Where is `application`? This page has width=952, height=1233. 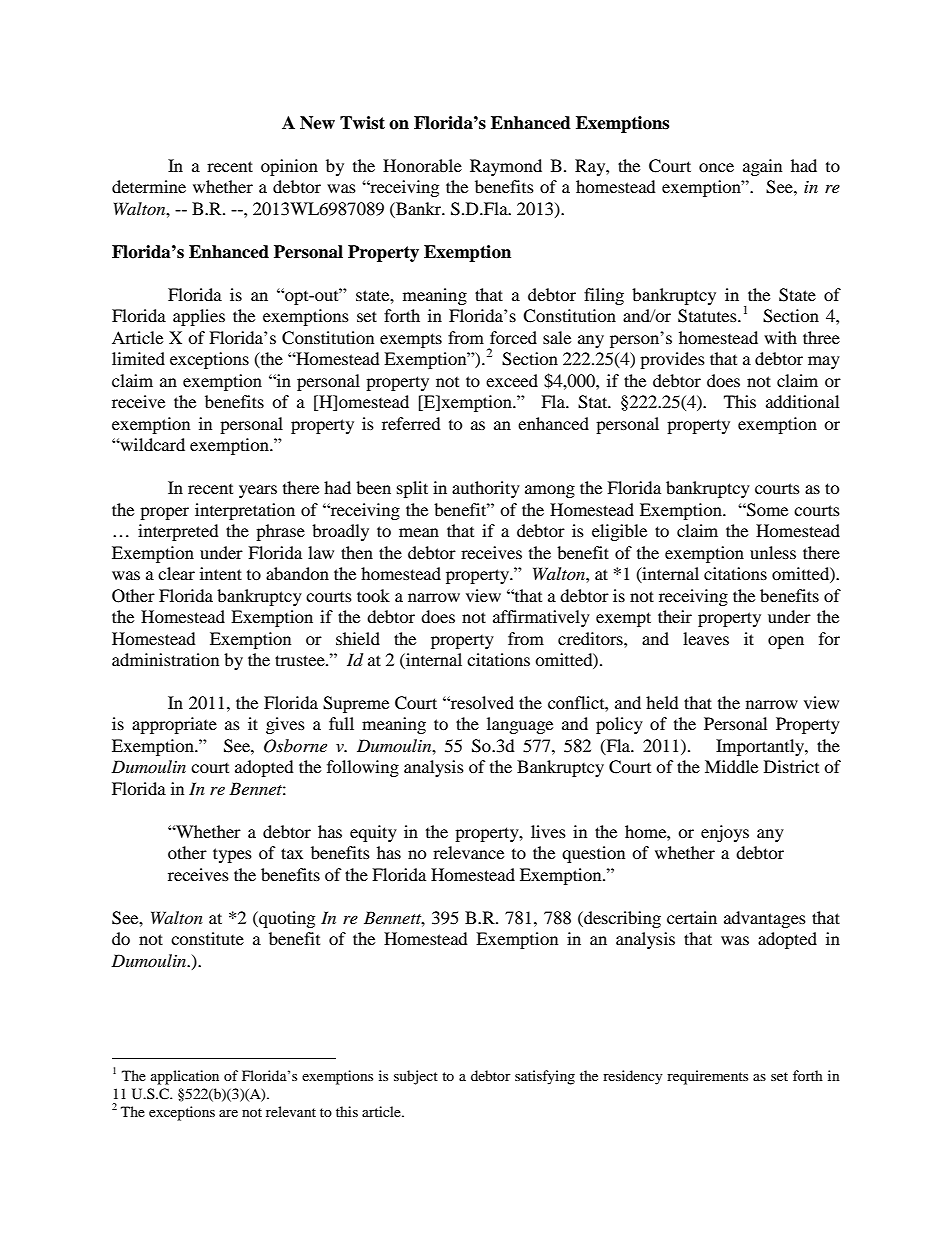 application is located at coordinates (185, 1077).
